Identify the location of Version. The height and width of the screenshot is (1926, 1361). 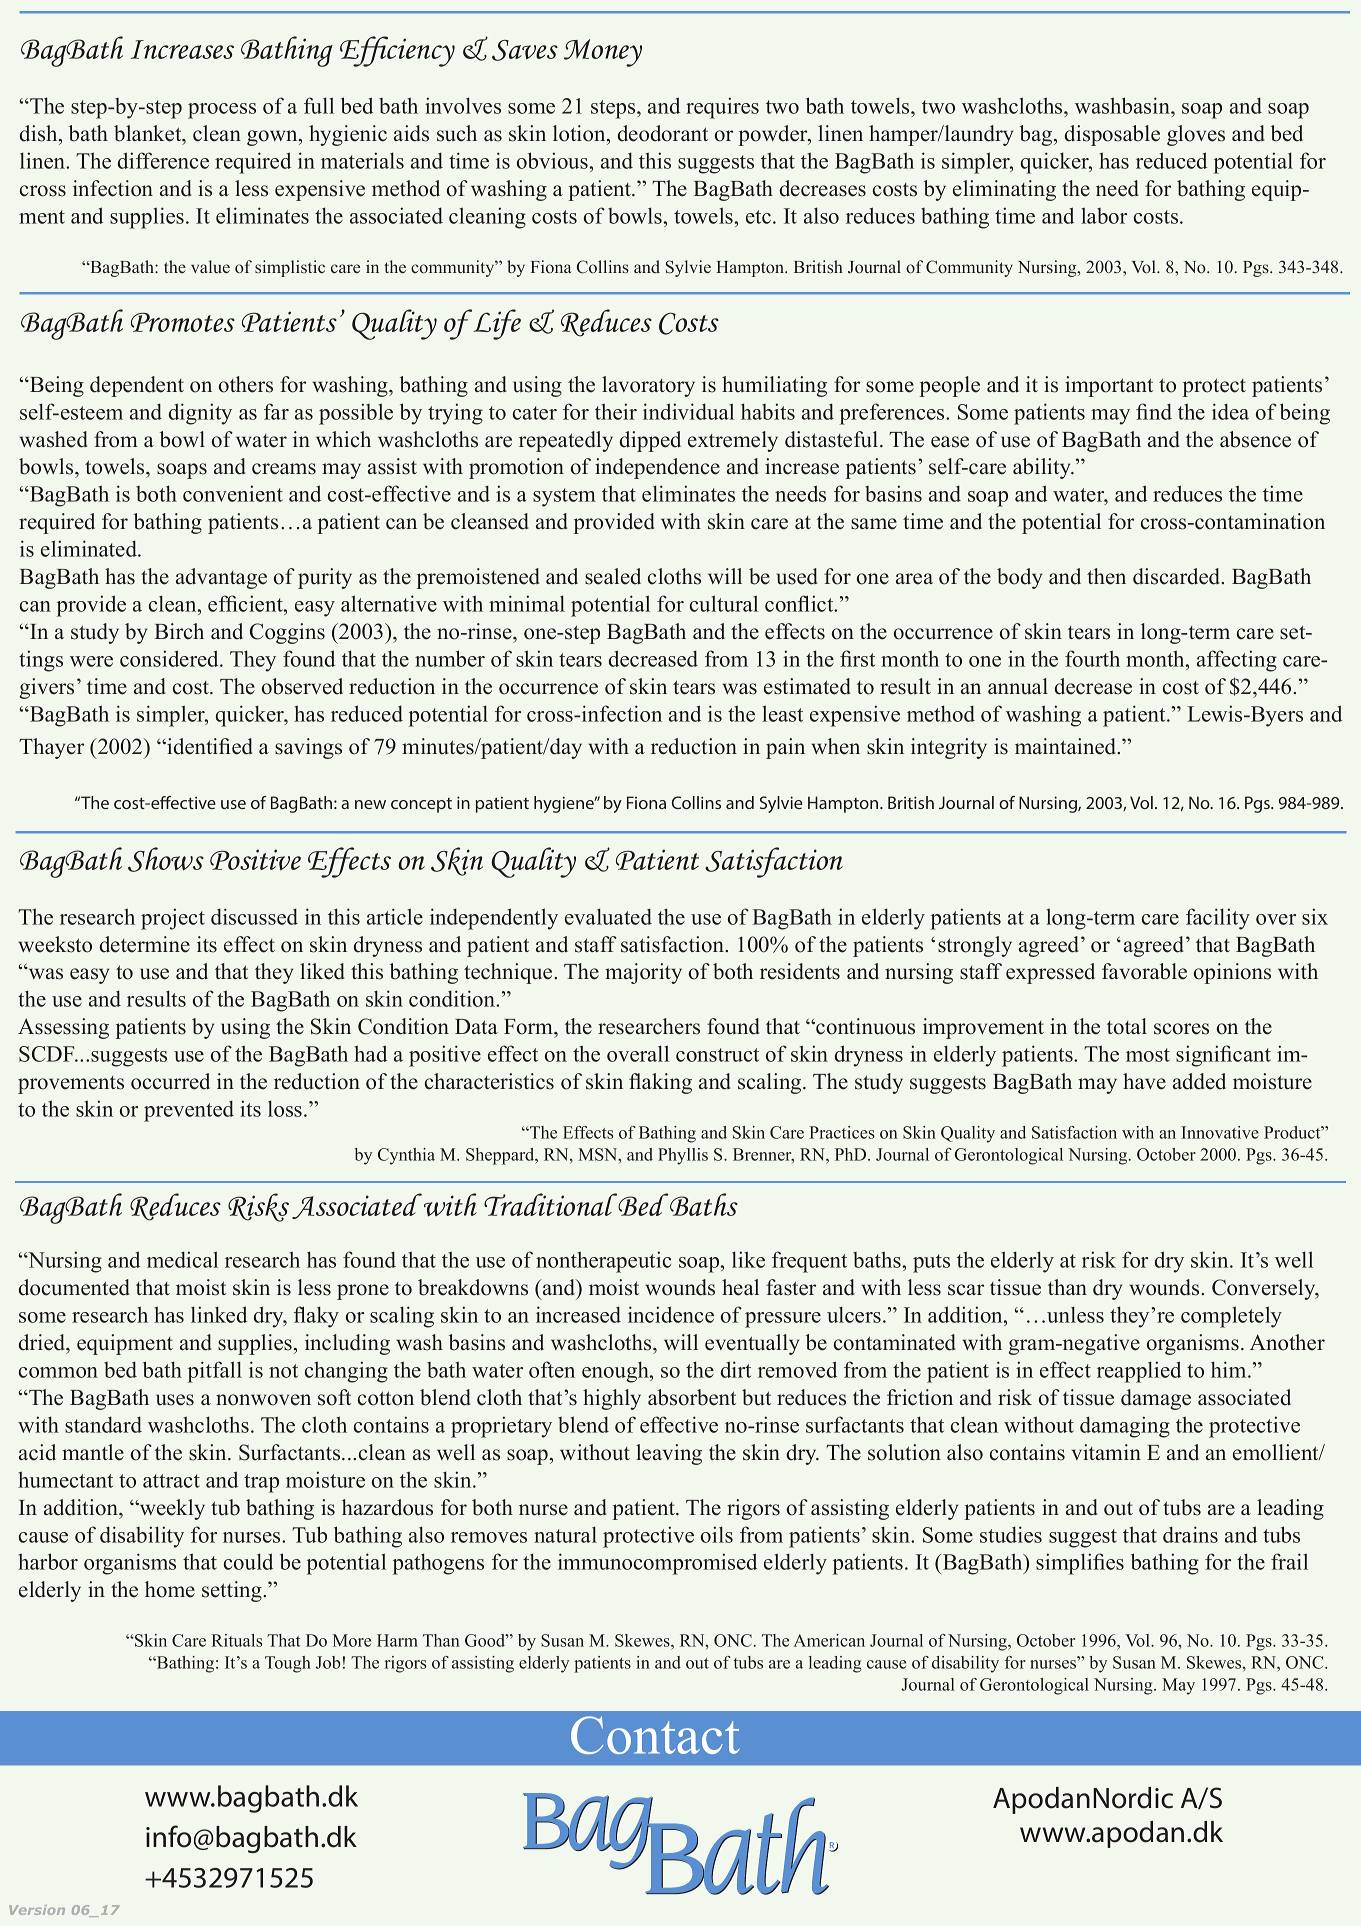
(37, 1910).
